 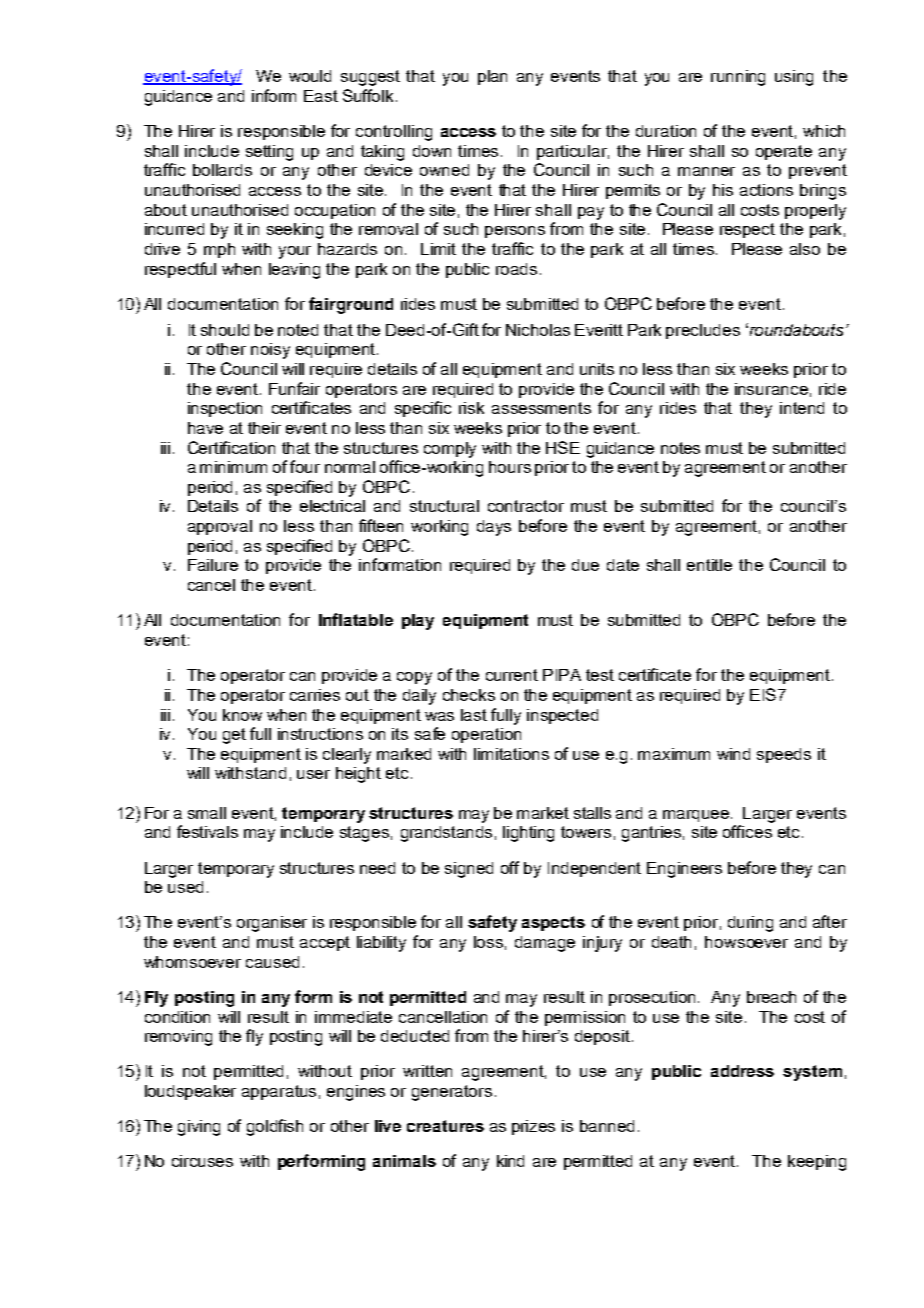 What do you see at coordinates (270, 351) in the screenshot?
I see `noisy` at bounding box center [270, 351].
